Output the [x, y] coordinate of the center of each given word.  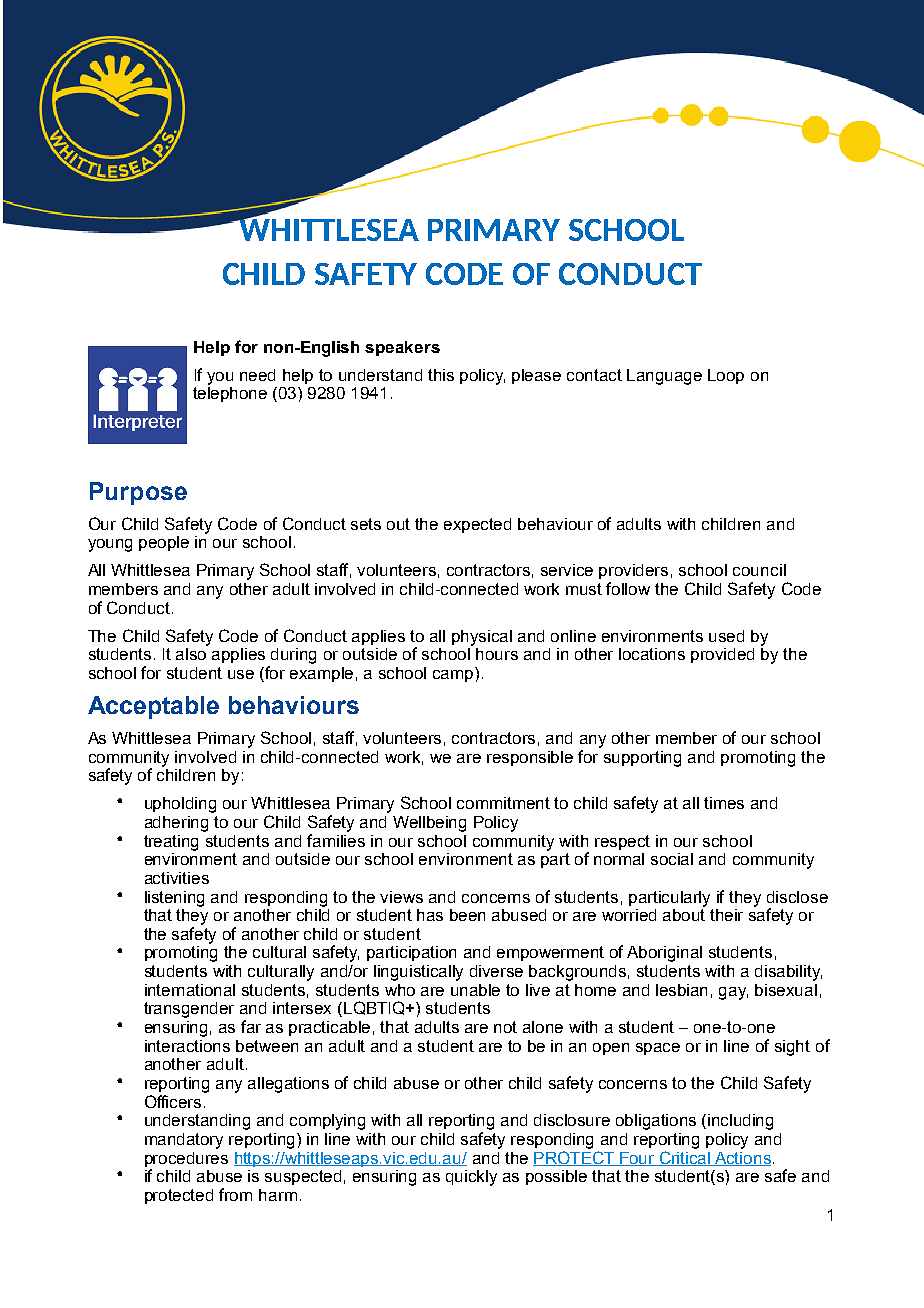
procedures [186, 1159]
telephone [230, 394]
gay [733, 993]
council [759, 570]
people [164, 543]
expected [477, 525]
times [724, 803]
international [190, 990]
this [441, 375]
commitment [503, 803]
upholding [180, 805]
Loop [726, 376]
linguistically [418, 973]
